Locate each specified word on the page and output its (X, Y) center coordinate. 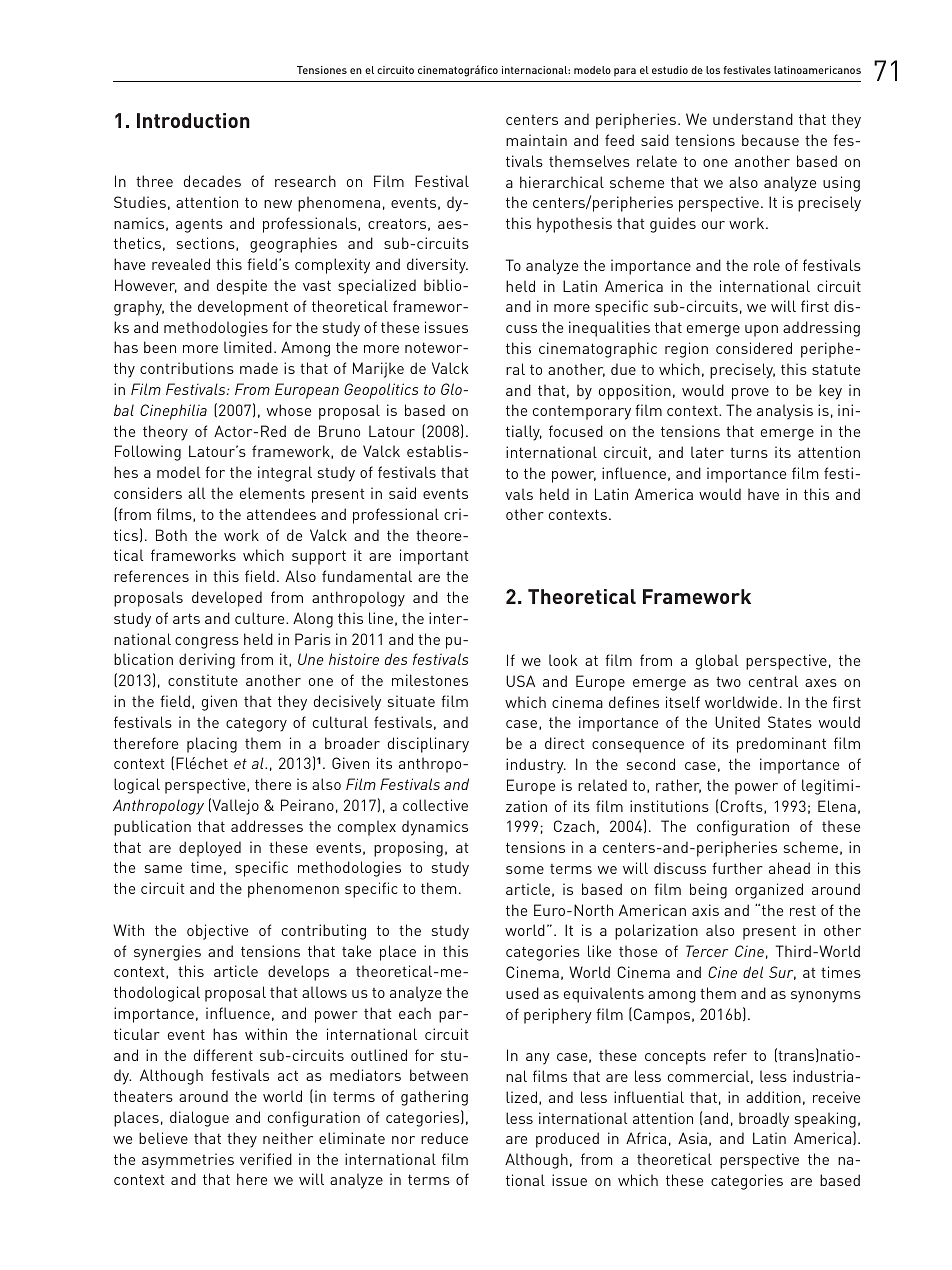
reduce (444, 1138)
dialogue (199, 1119)
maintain (536, 140)
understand (753, 119)
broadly (764, 1120)
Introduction (193, 120)
